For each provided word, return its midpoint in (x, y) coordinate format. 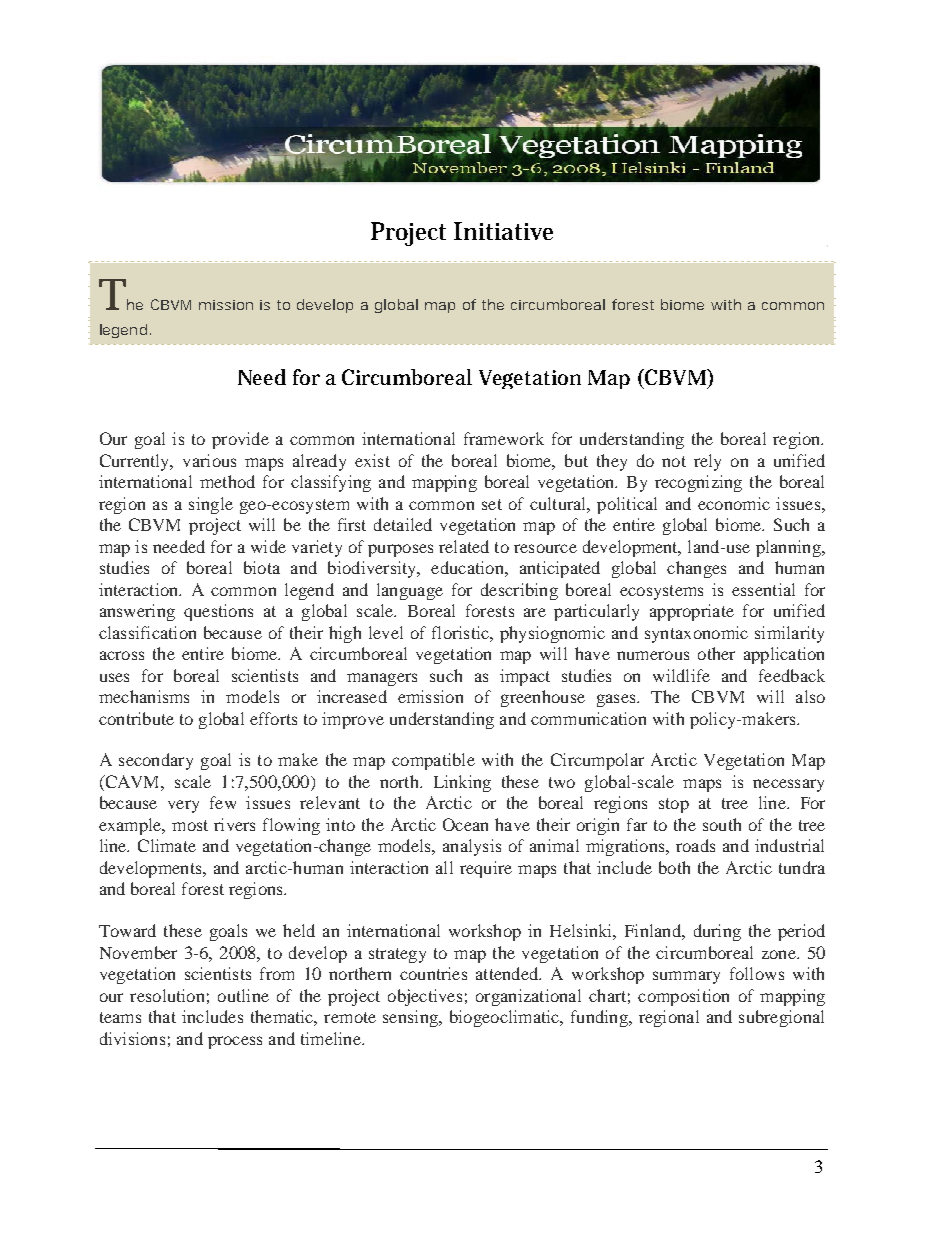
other (716, 653)
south (722, 824)
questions (218, 612)
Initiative (503, 231)
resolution (167, 995)
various (209, 460)
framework (504, 438)
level (386, 632)
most (190, 825)
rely (707, 462)
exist (372, 460)
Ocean (465, 824)
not (674, 461)
